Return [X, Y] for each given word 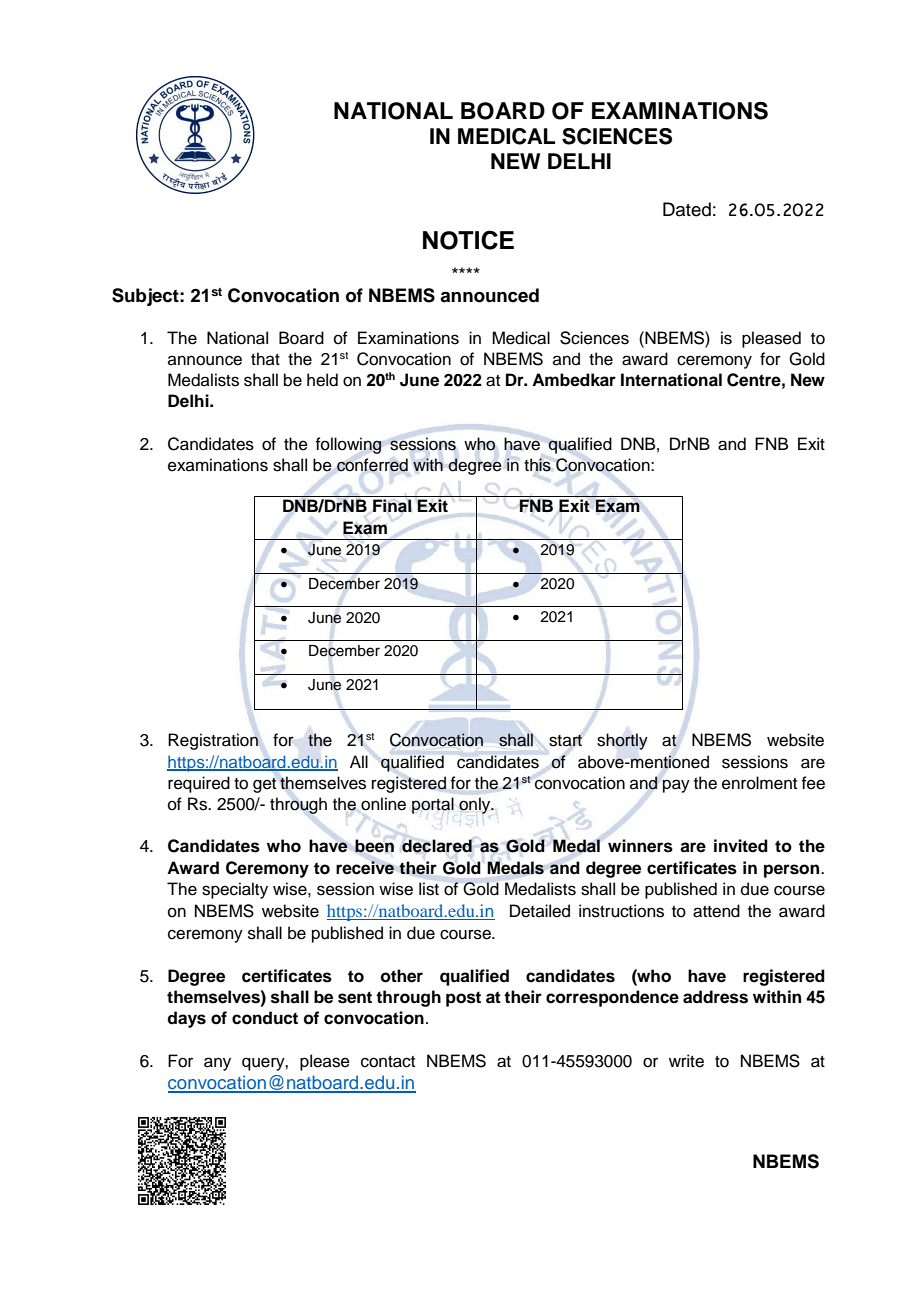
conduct [265, 1018]
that [265, 358]
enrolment [759, 783]
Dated [687, 209]
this [537, 465]
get [264, 785]
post [463, 999]
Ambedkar [574, 380]
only [476, 805]
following [348, 445]
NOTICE [468, 240]
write [686, 1061]
